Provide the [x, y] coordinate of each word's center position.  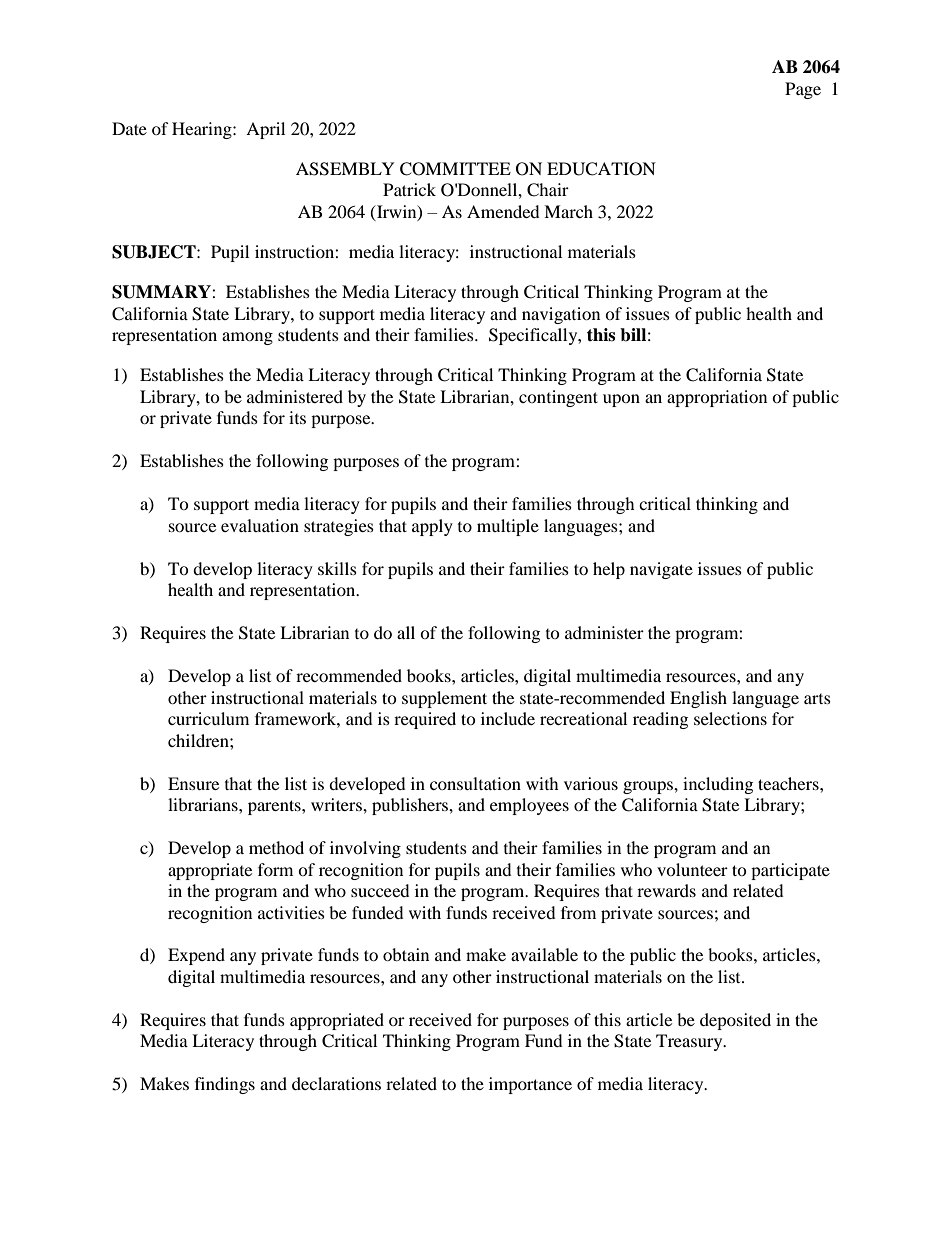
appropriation [717, 398]
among [247, 338]
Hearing [203, 130]
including [718, 785]
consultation [475, 783]
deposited [735, 1021]
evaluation [260, 525]
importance [530, 1085]
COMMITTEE [455, 169]
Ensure [193, 783]
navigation [561, 315]
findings [225, 1085]
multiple [508, 527]
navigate [661, 570]
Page [803, 90]
